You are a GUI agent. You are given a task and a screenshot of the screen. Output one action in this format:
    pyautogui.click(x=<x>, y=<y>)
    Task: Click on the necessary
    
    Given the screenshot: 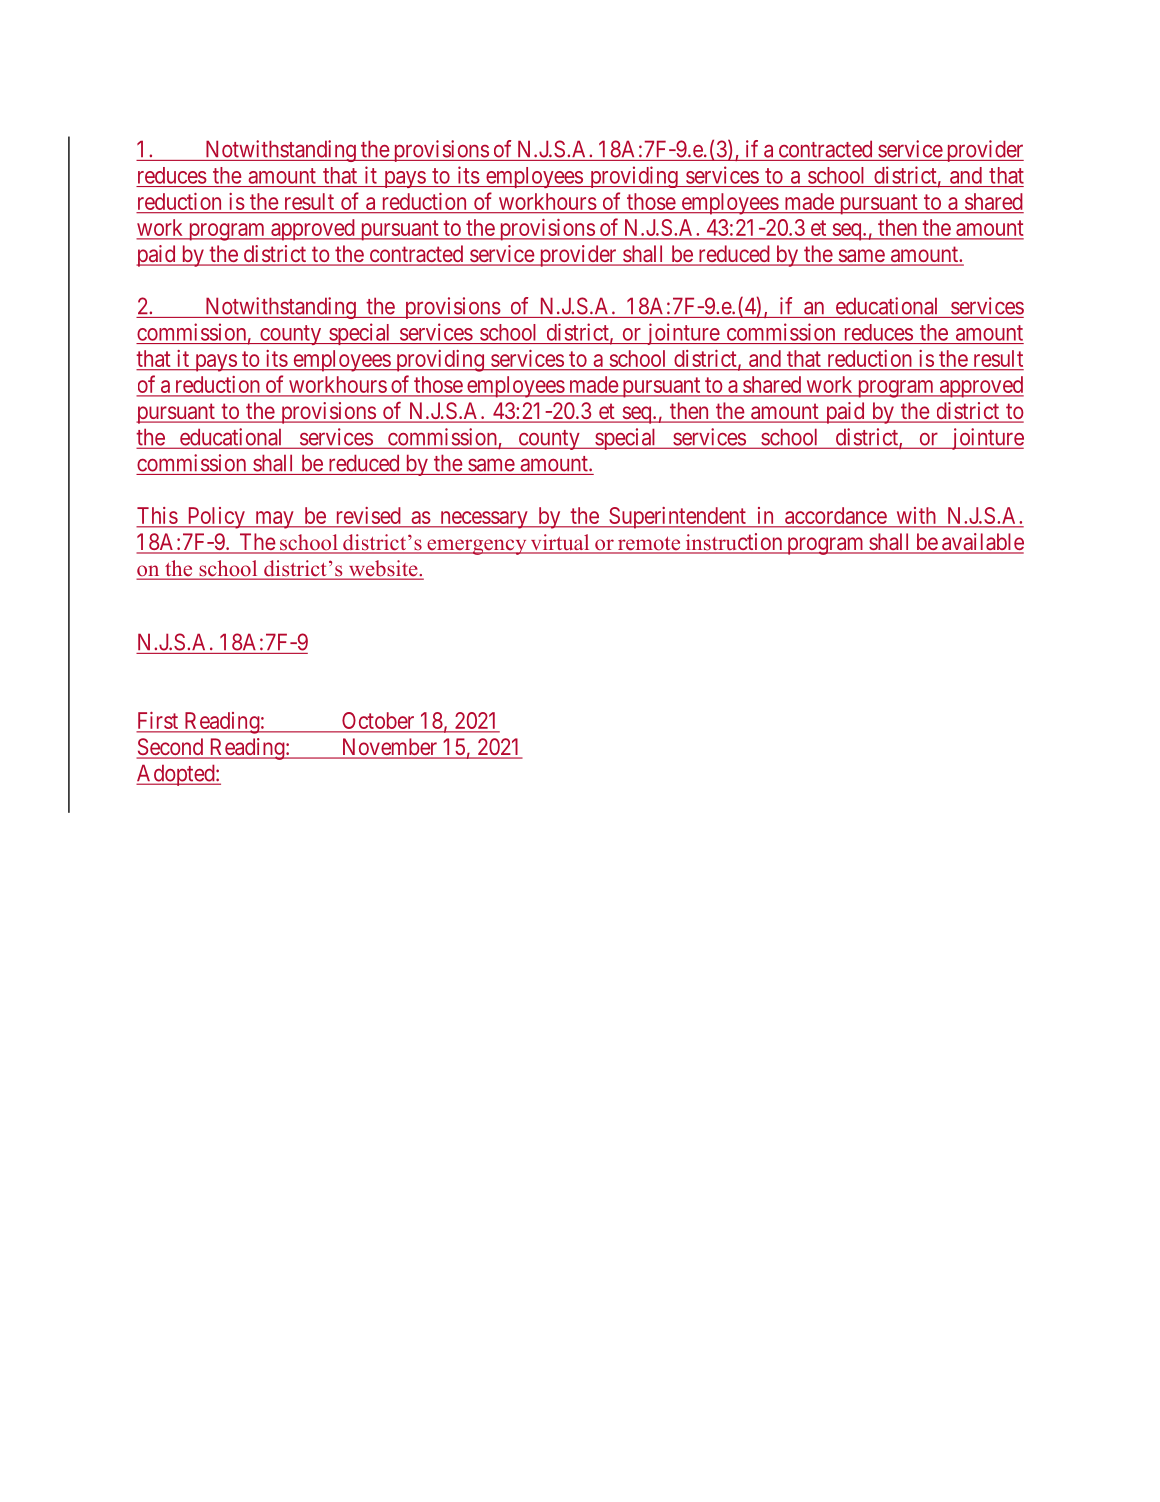 What is the action you would take?
    pyautogui.click(x=484, y=520)
